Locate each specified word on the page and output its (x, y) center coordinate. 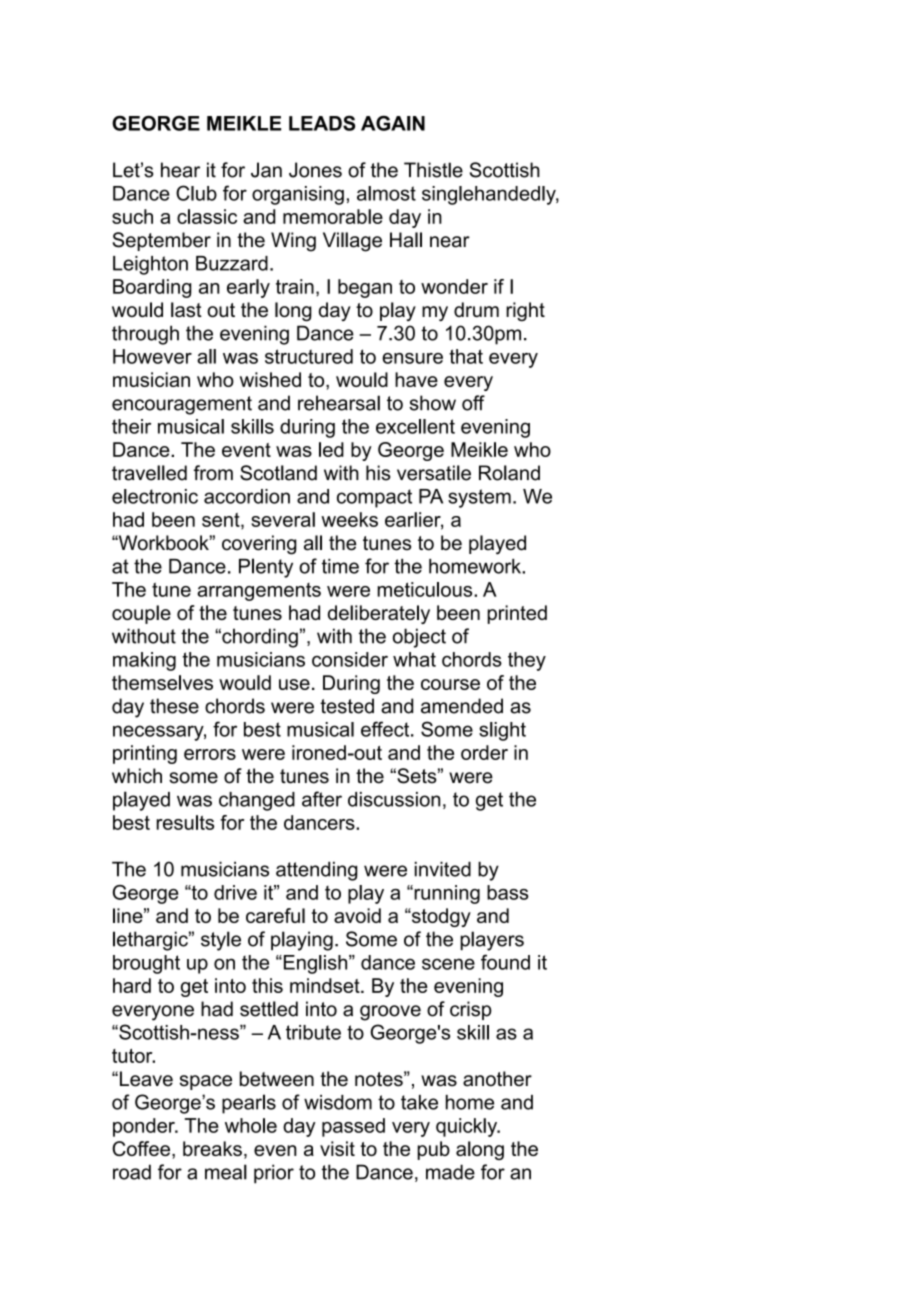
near (450, 242)
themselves (162, 682)
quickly (468, 1127)
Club (196, 193)
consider (350, 659)
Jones (315, 170)
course (450, 684)
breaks (212, 1148)
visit (337, 1148)
